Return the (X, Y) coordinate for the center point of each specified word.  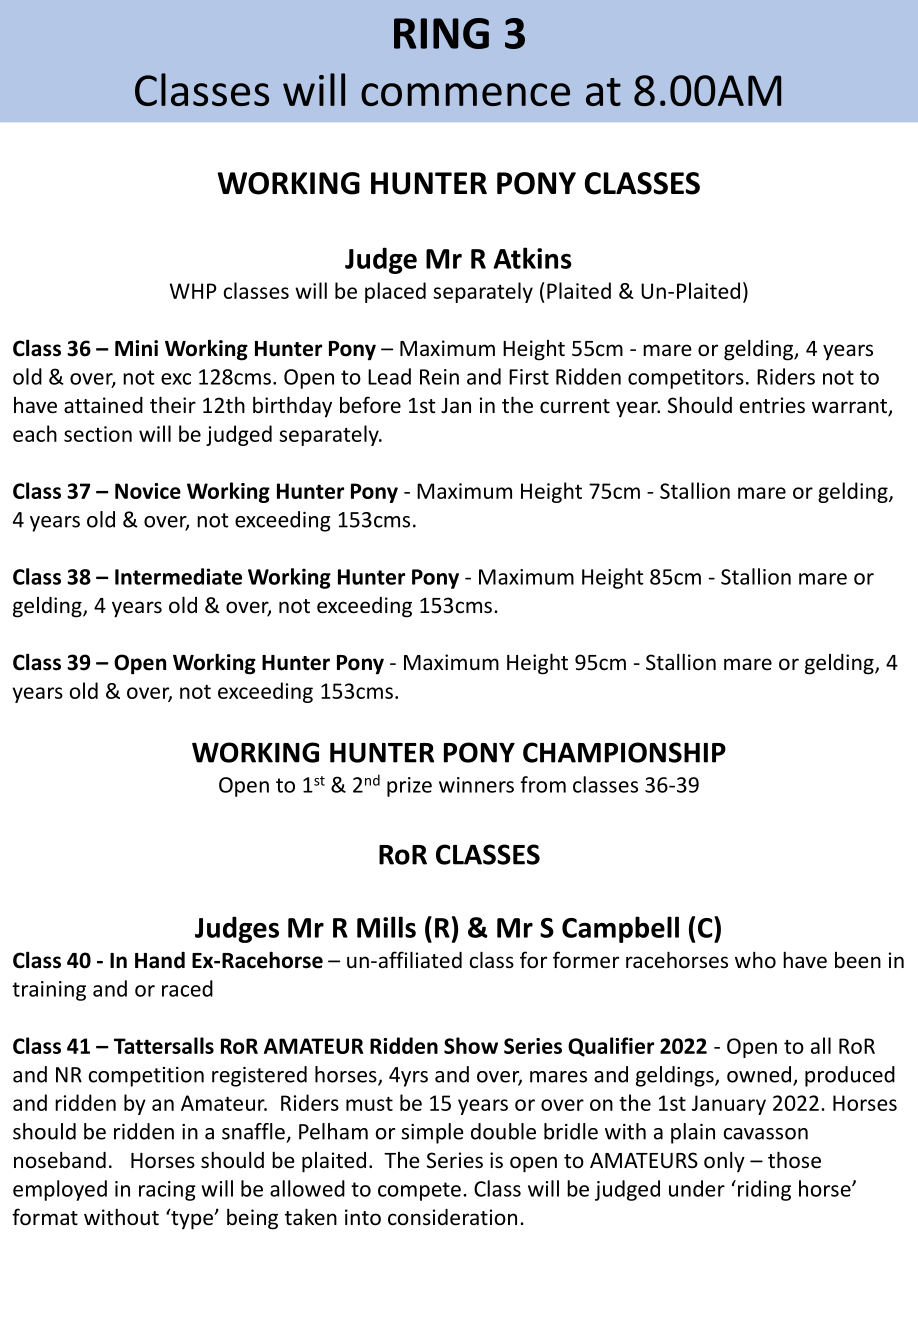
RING (441, 33)
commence (465, 94)
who (755, 959)
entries (772, 405)
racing (167, 1191)
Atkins (532, 258)
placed (395, 292)
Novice (148, 491)
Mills (386, 927)
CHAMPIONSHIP (624, 752)
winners (476, 785)
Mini (136, 348)
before (370, 405)
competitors (686, 379)
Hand (160, 960)
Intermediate (178, 576)
